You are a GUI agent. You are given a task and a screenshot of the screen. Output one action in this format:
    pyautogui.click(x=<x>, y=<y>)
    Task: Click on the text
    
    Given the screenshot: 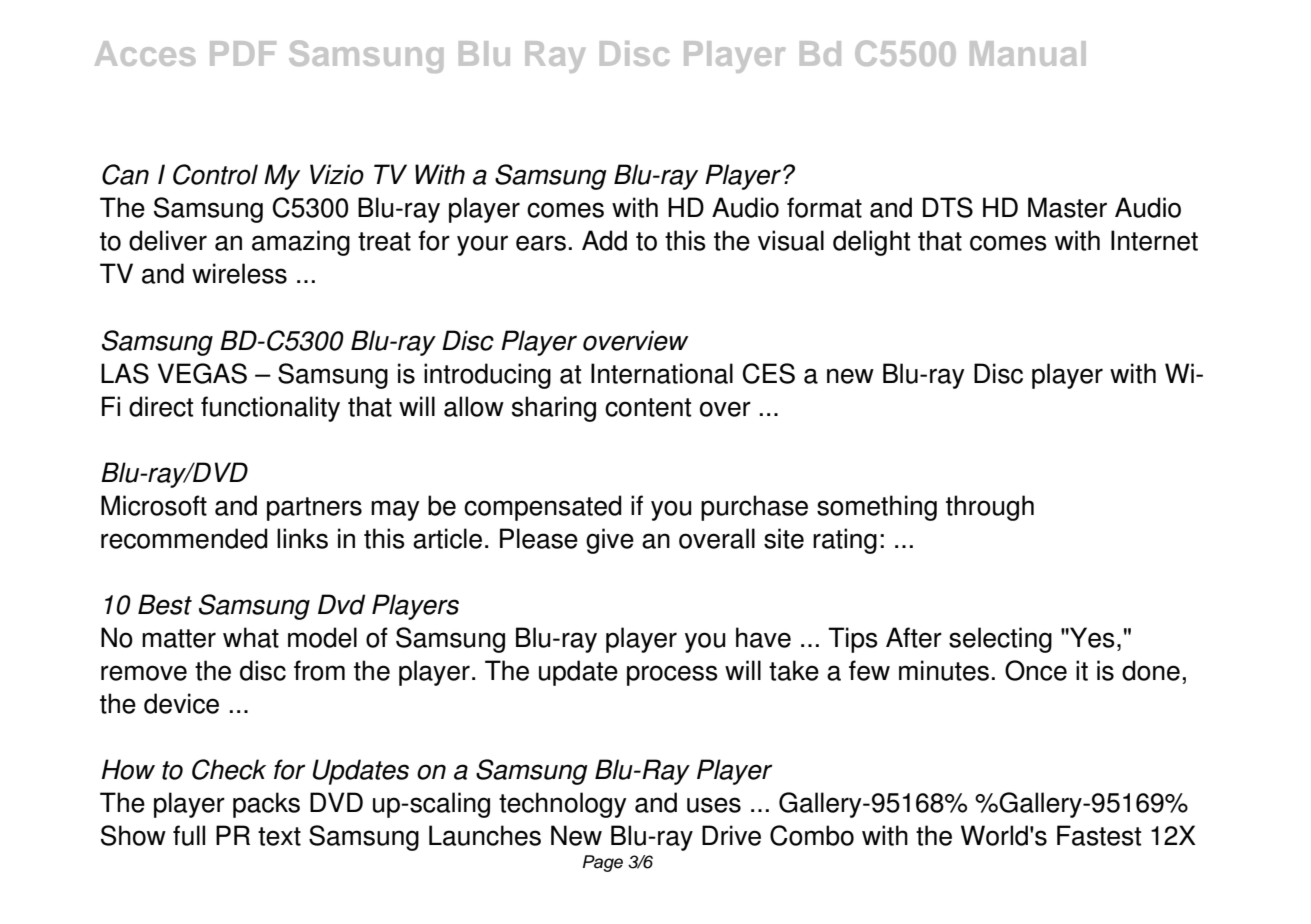 What is the action you would take?
    pyautogui.click(x=279, y=836)
